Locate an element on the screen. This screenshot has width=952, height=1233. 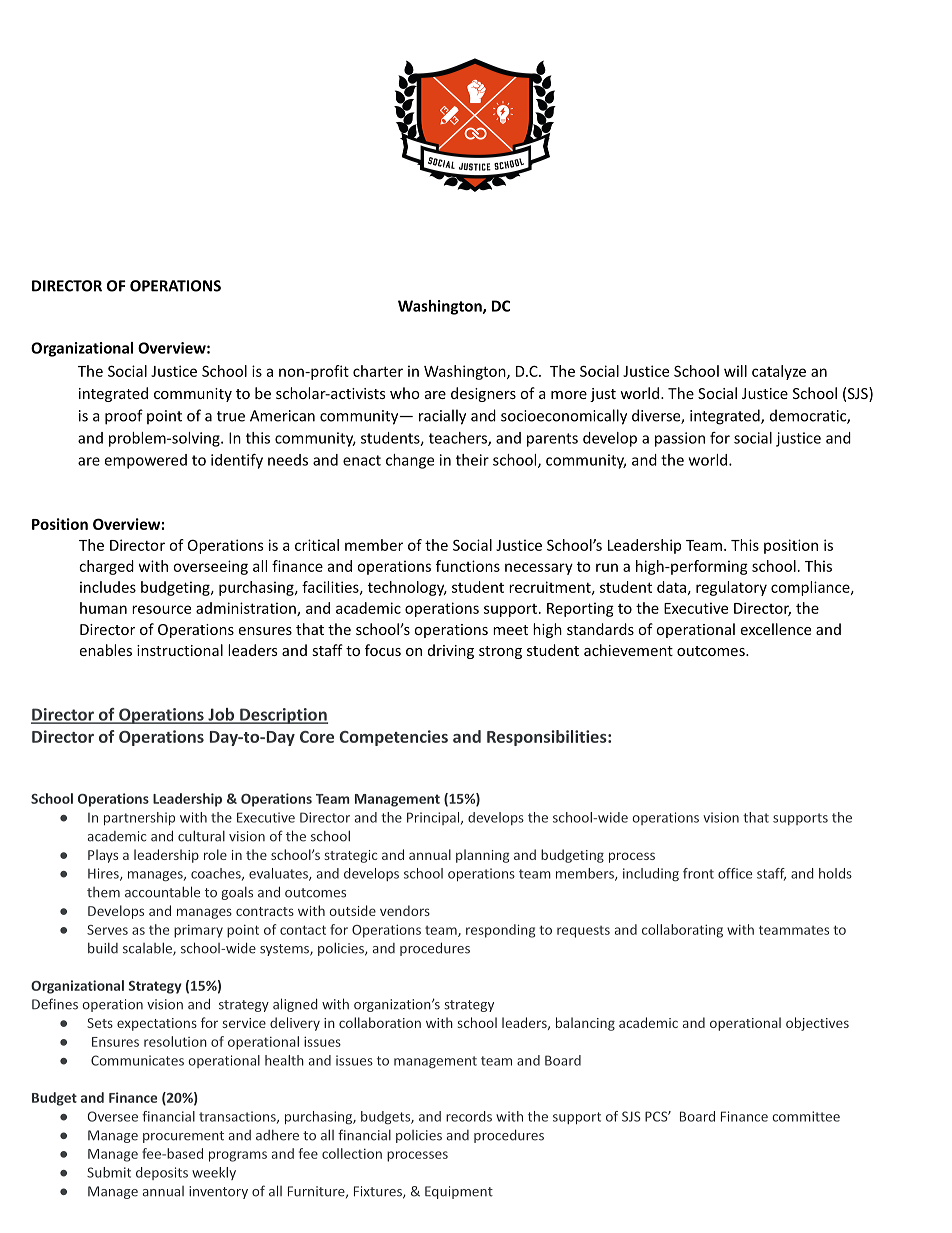
deposits is located at coordinates (162, 1173).
